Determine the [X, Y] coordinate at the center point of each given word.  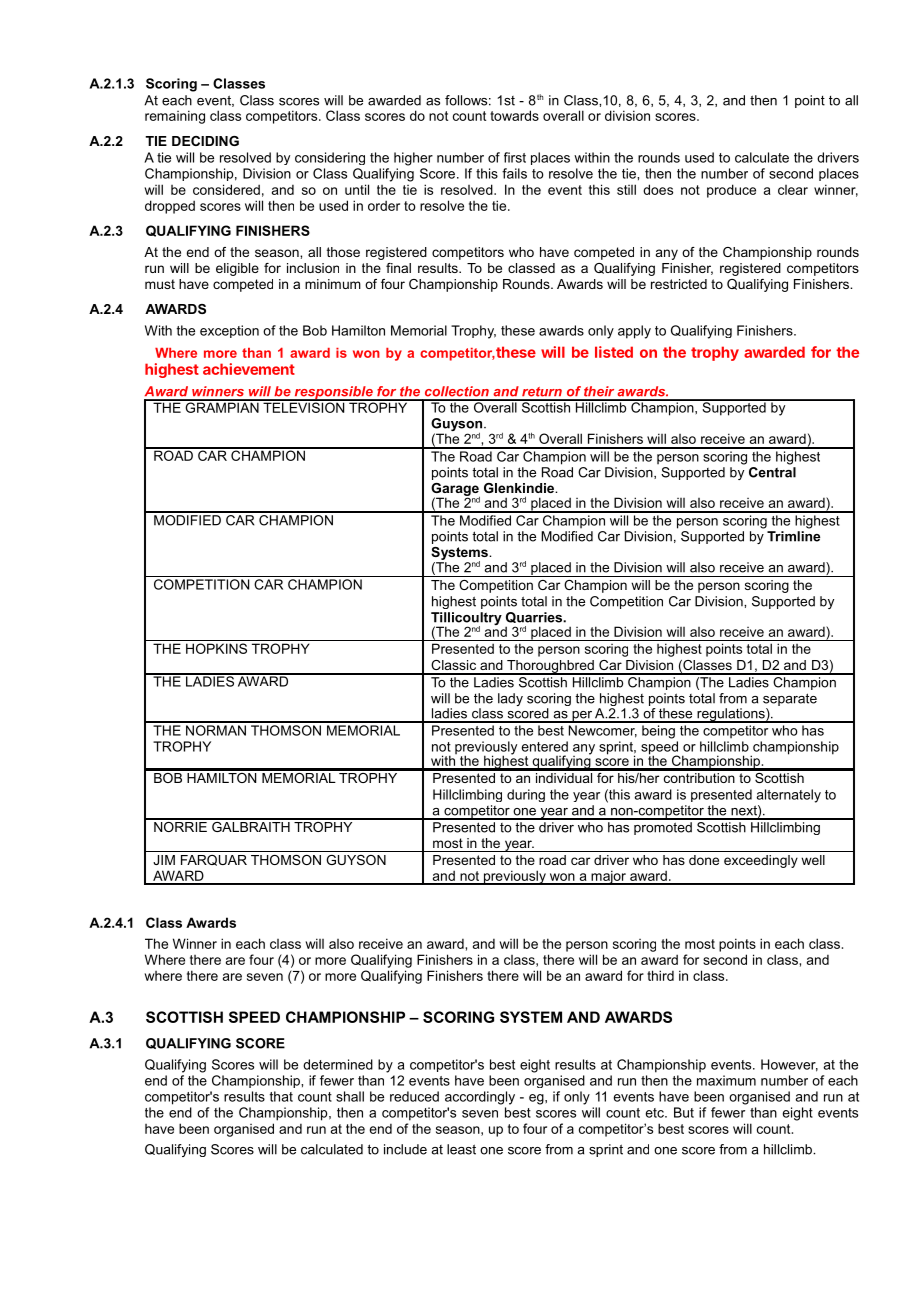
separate [790, 699]
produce [731, 191]
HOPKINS [216, 648]
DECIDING [205, 141]
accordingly [480, 1098]
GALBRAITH [251, 825]
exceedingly [761, 861]
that [281, 1096]
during [526, 795]
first [515, 157]
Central [772, 472]
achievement [249, 369]
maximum [726, 1080]
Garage [455, 490]
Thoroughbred [550, 667]
